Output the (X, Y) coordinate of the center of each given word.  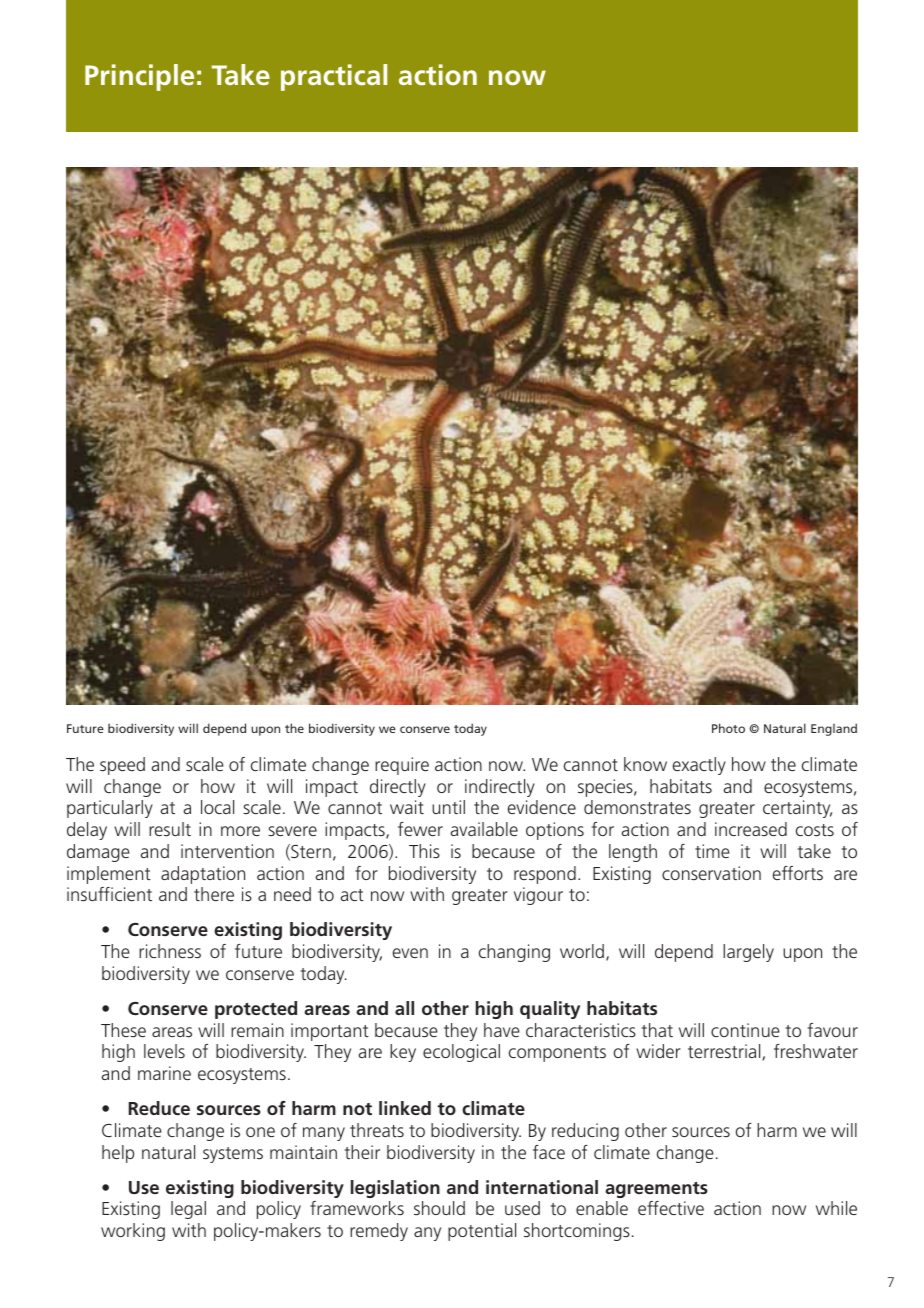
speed (122, 766)
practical (334, 77)
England (834, 729)
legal (188, 1210)
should (439, 1208)
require (402, 766)
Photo (728, 728)
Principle (139, 77)
